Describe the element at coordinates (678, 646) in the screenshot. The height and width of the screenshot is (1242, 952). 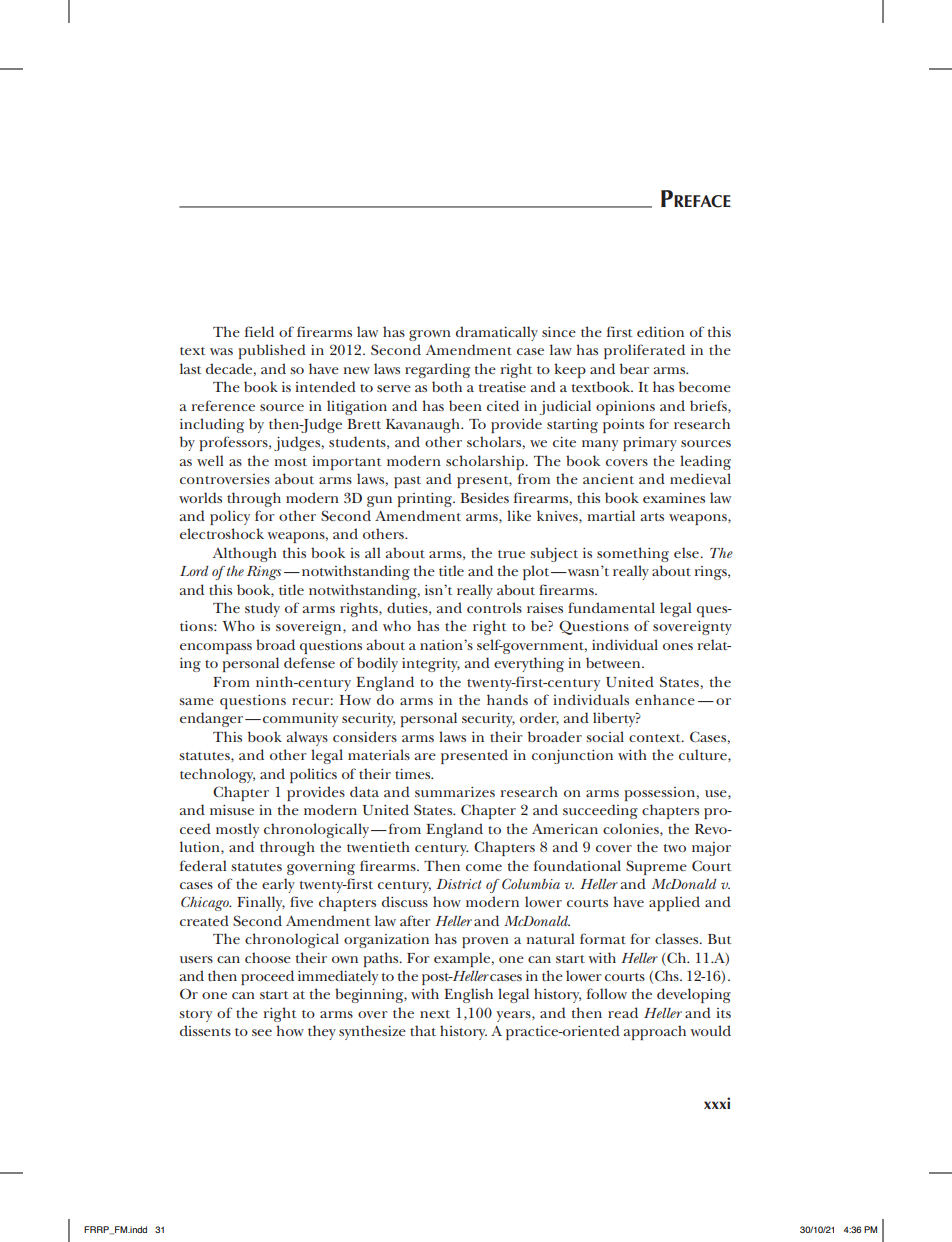
I see `ones` at that location.
